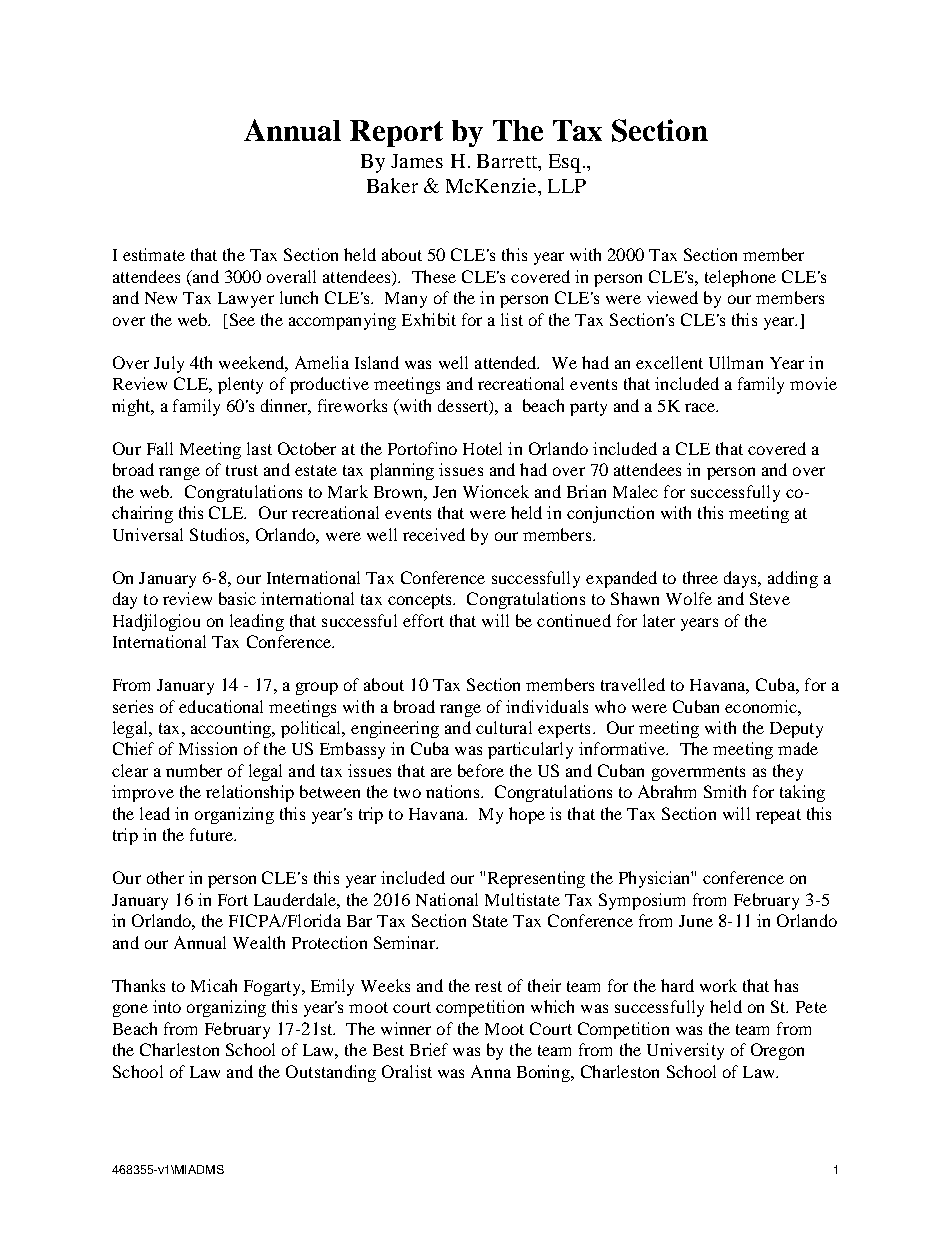 The height and width of the screenshot is (1233, 952). Describe the element at coordinates (167, 1006) in the screenshot. I see `into` at that location.
